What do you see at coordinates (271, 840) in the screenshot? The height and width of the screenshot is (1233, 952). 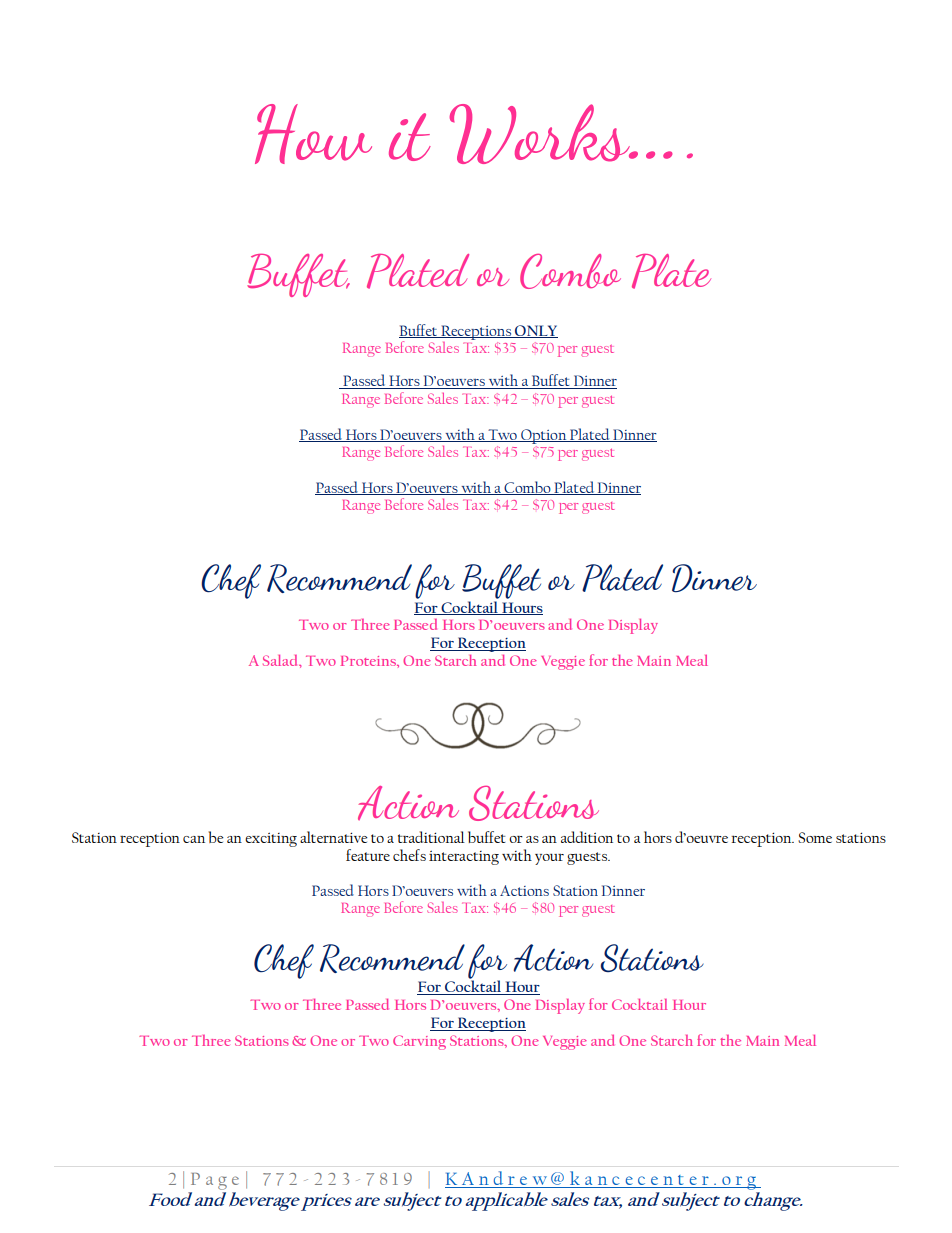 I see `exciting` at bounding box center [271, 840].
